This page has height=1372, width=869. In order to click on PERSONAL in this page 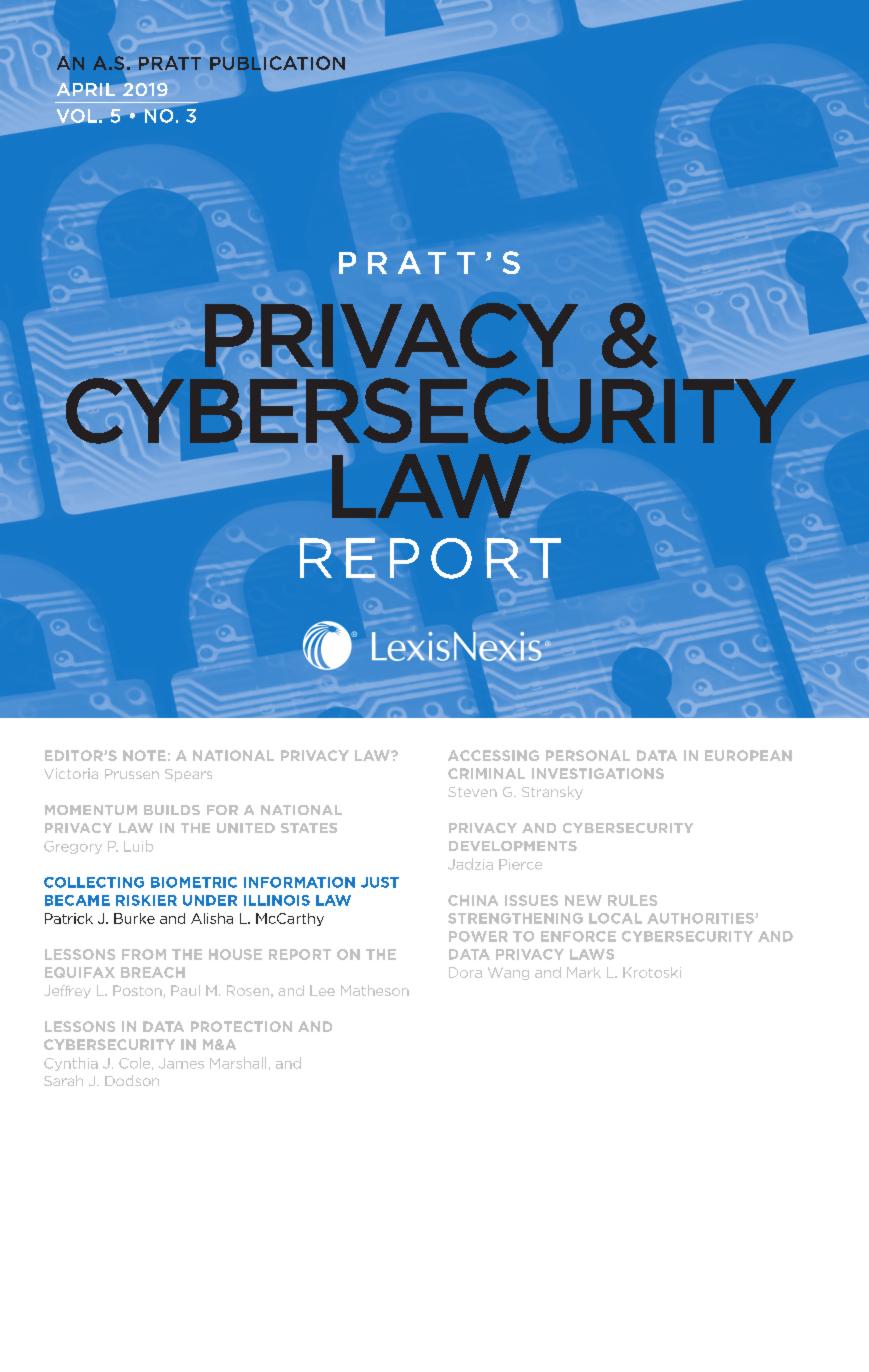, I will do `click(588, 755)`.
